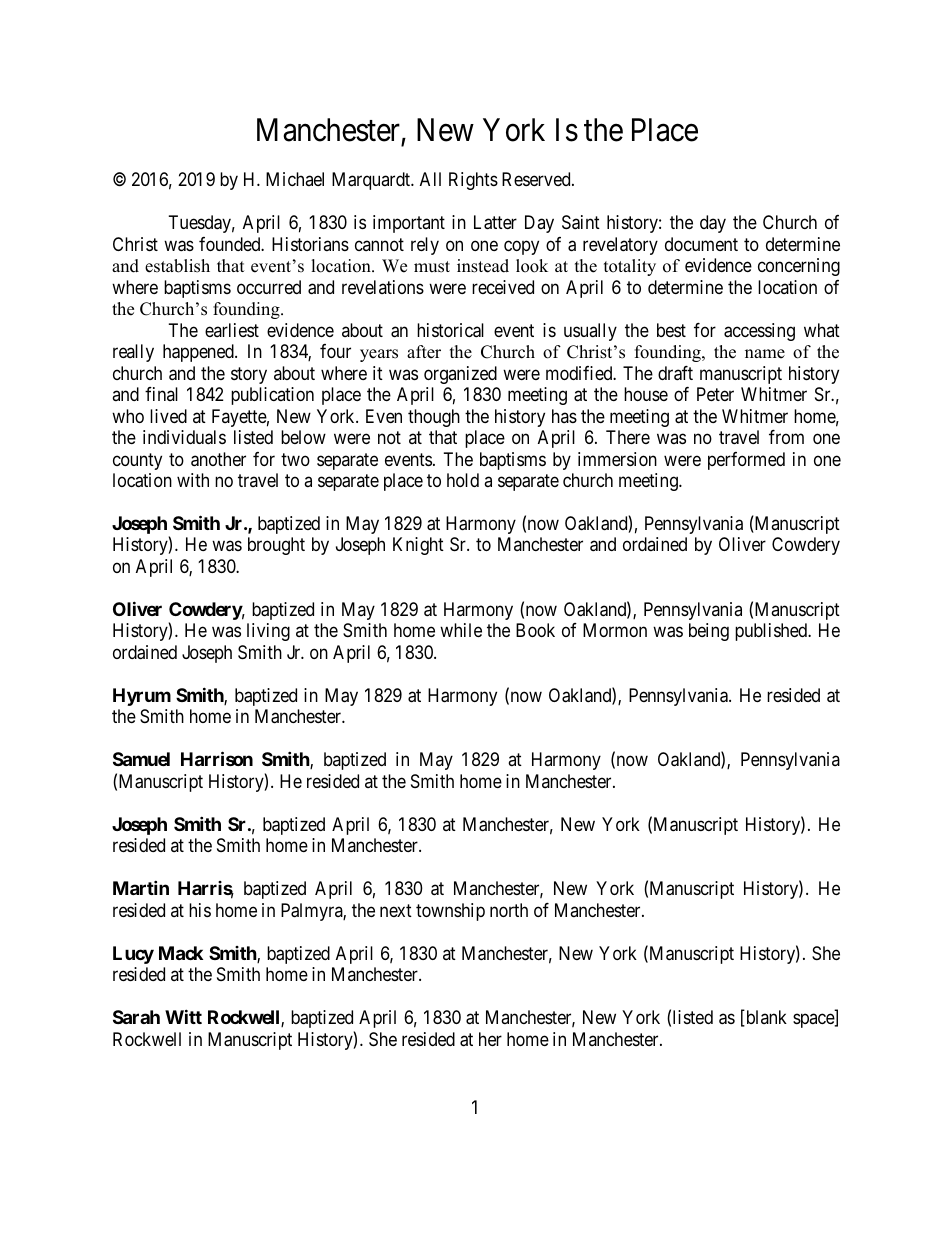 This document has width=952, height=1233. Describe the element at coordinates (183, 1016) in the document. I see `Witt` at that location.
